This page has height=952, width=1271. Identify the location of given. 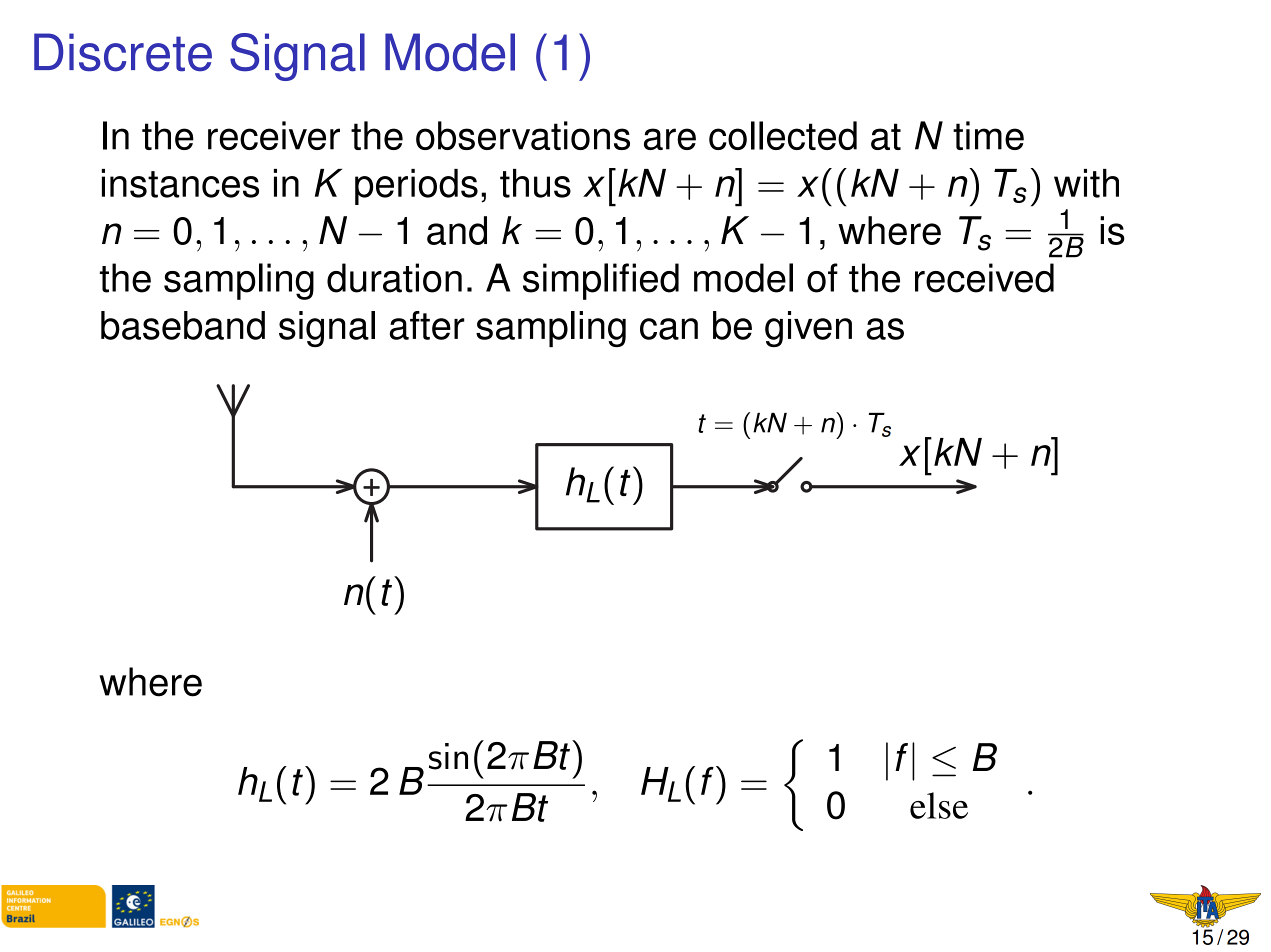
(808, 329).
